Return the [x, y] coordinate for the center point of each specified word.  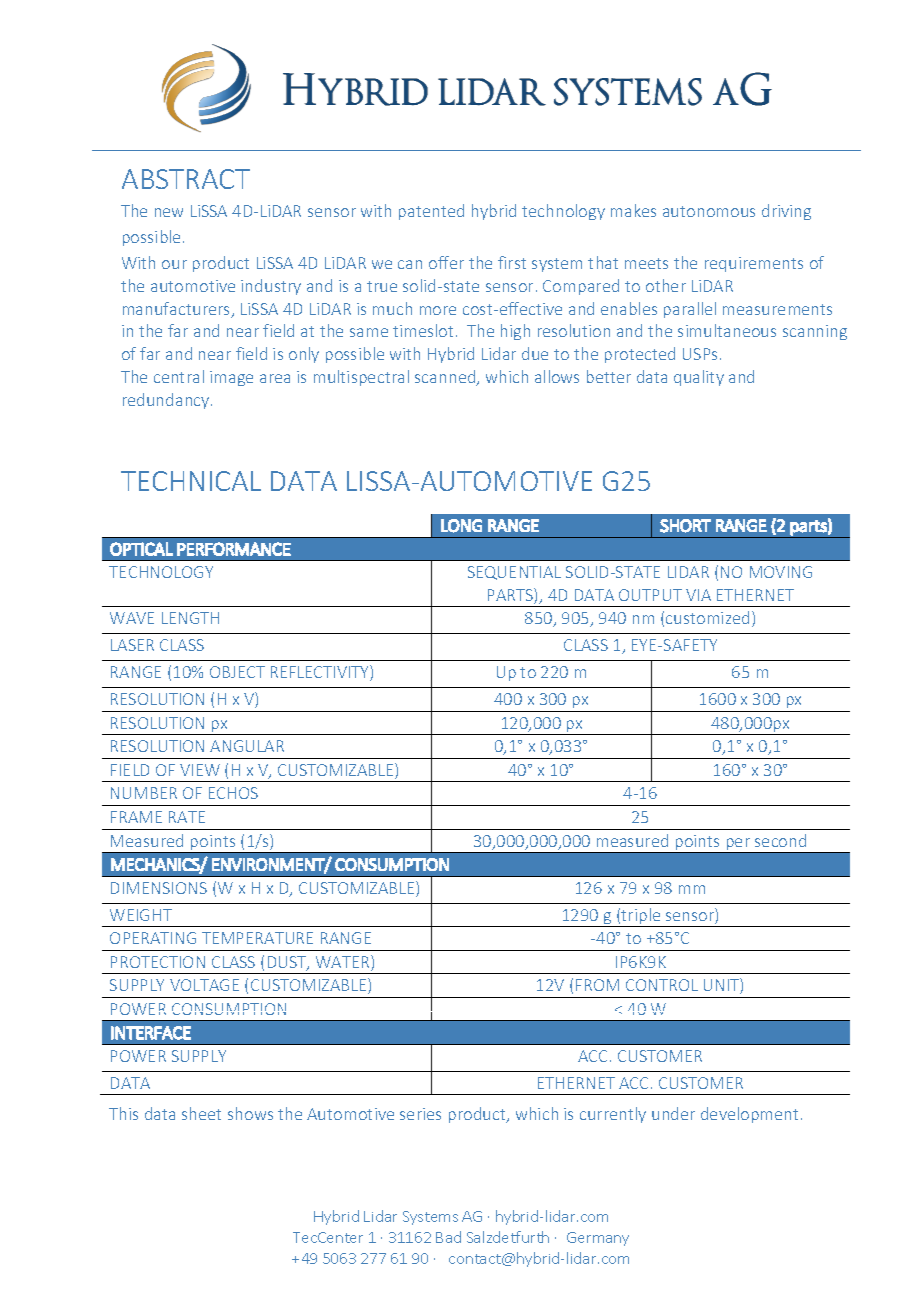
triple [641, 917]
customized [707, 617]
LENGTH [190, 618]
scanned [446, 378]
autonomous [709, 211]
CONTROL [662, 985]
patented [431, 212]
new [169, 212]
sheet [201, 1113]
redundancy [167, 401]
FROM [597, 985]
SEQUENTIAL [514, 573]
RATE [187, 817]
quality [699, 378]
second [780, 840]
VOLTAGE [204, 985]
